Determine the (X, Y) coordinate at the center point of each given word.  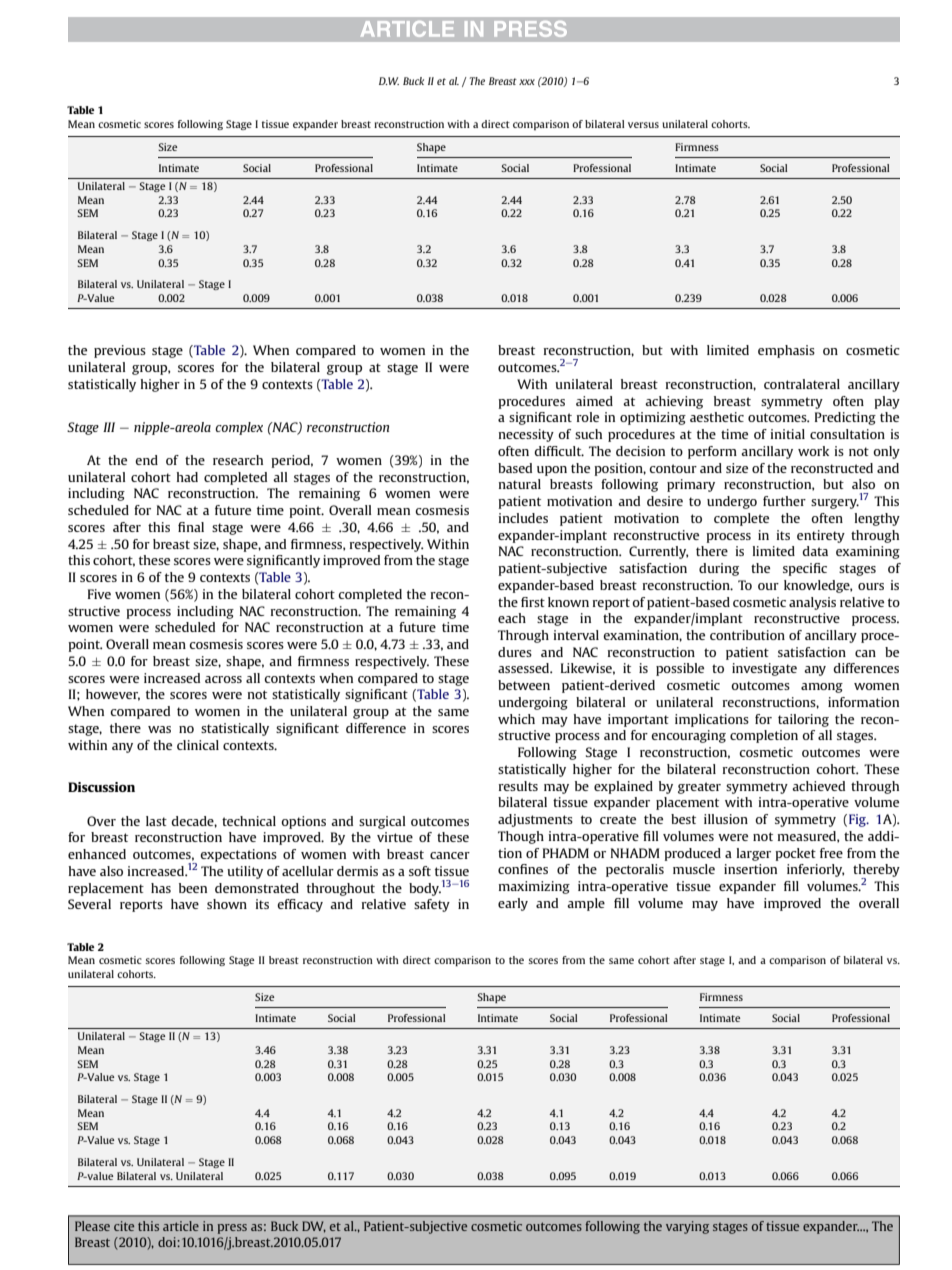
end (146, 460)
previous (120, 351)
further (784, 501)
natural (520, 484)
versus (643, 125)
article (181, 1226)
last (156, 821)
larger (754, 854)
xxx (527, 82)
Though (521, 837)
